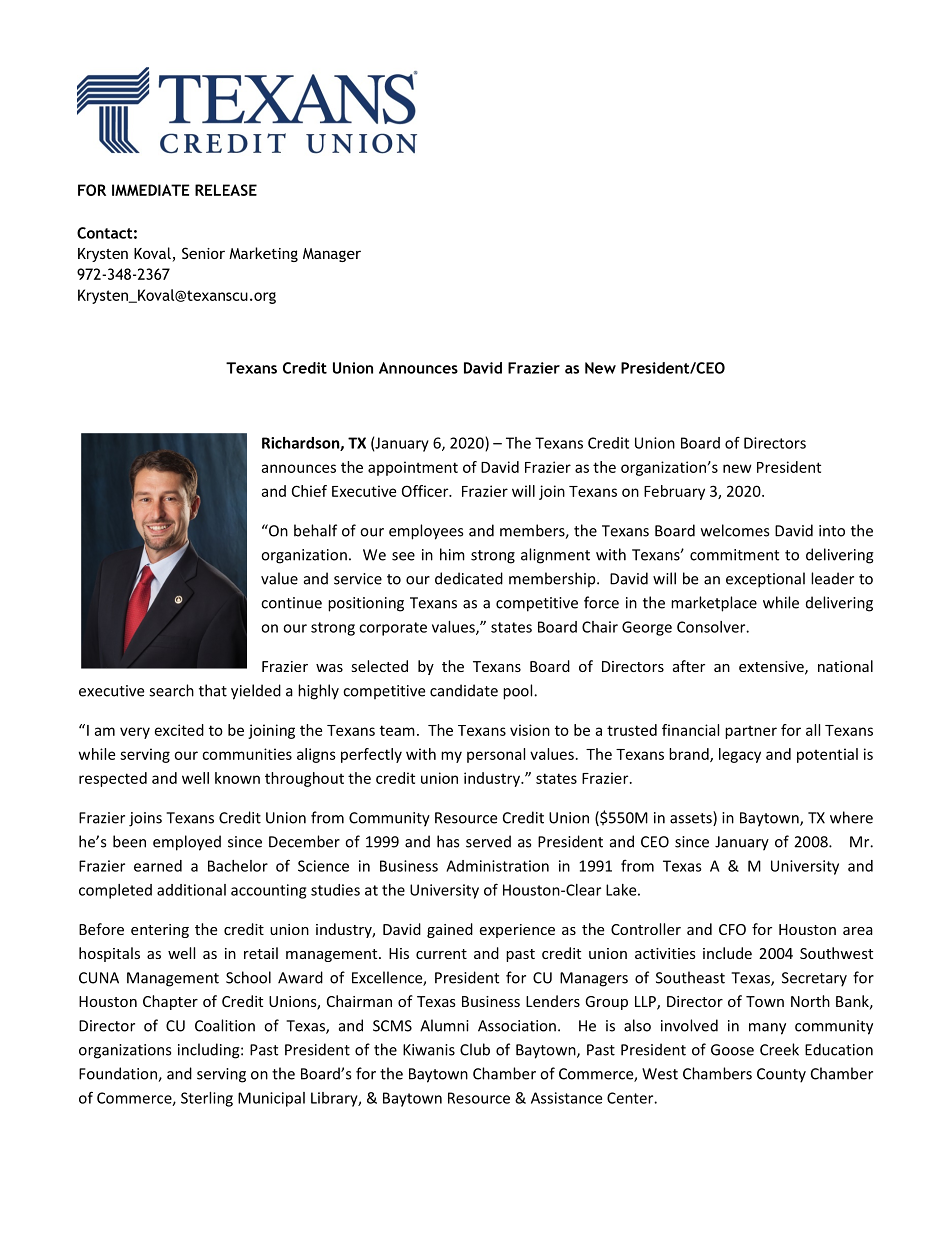 Image resolution: width=952 pixels, height=1233 pixels. I want to click on welcomes, so click(735, 530).
